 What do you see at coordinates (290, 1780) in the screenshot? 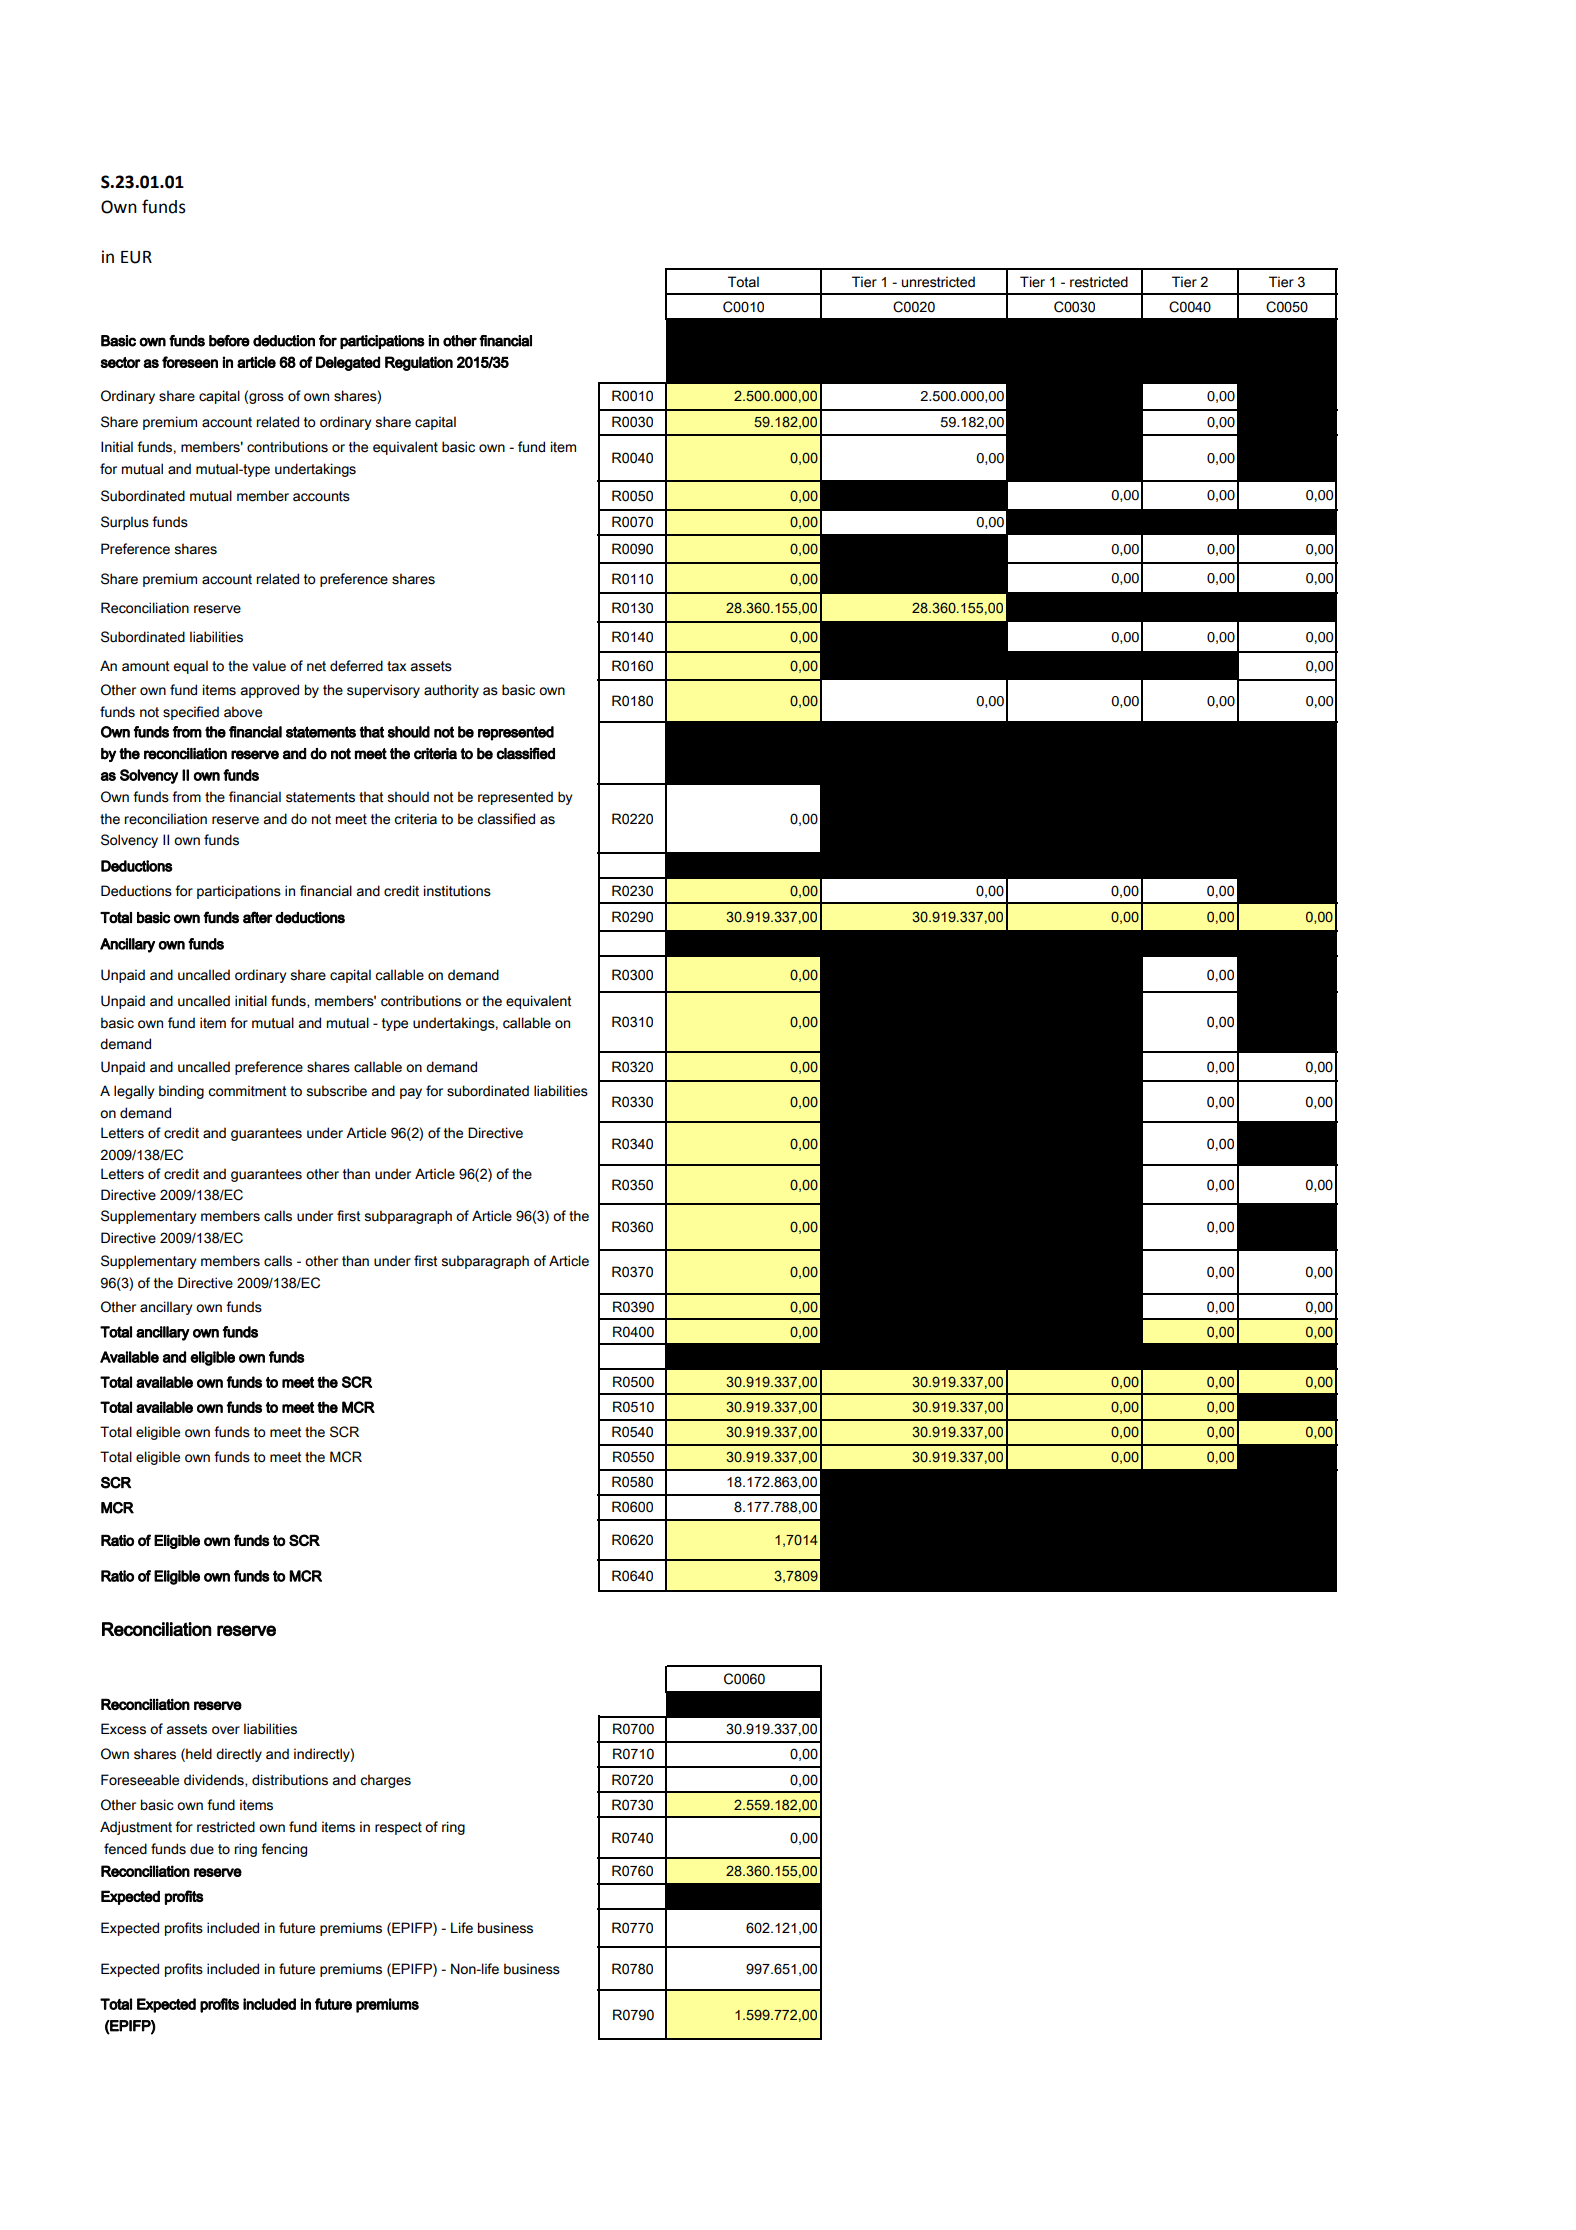
I see `distributions` at bounding box center [290, 1780].
